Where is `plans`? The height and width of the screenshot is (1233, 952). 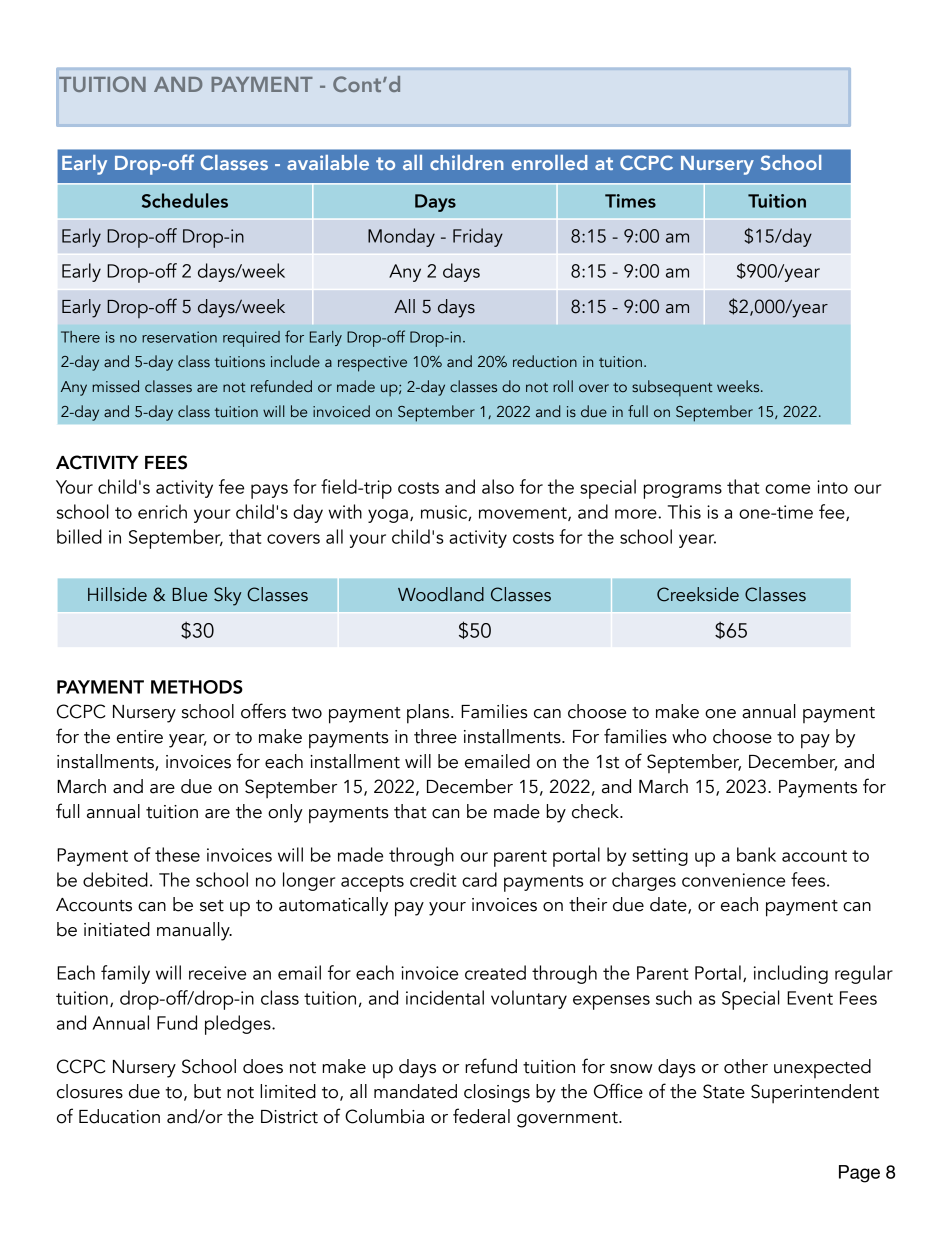 plans is located at coordinates (429, 714).
